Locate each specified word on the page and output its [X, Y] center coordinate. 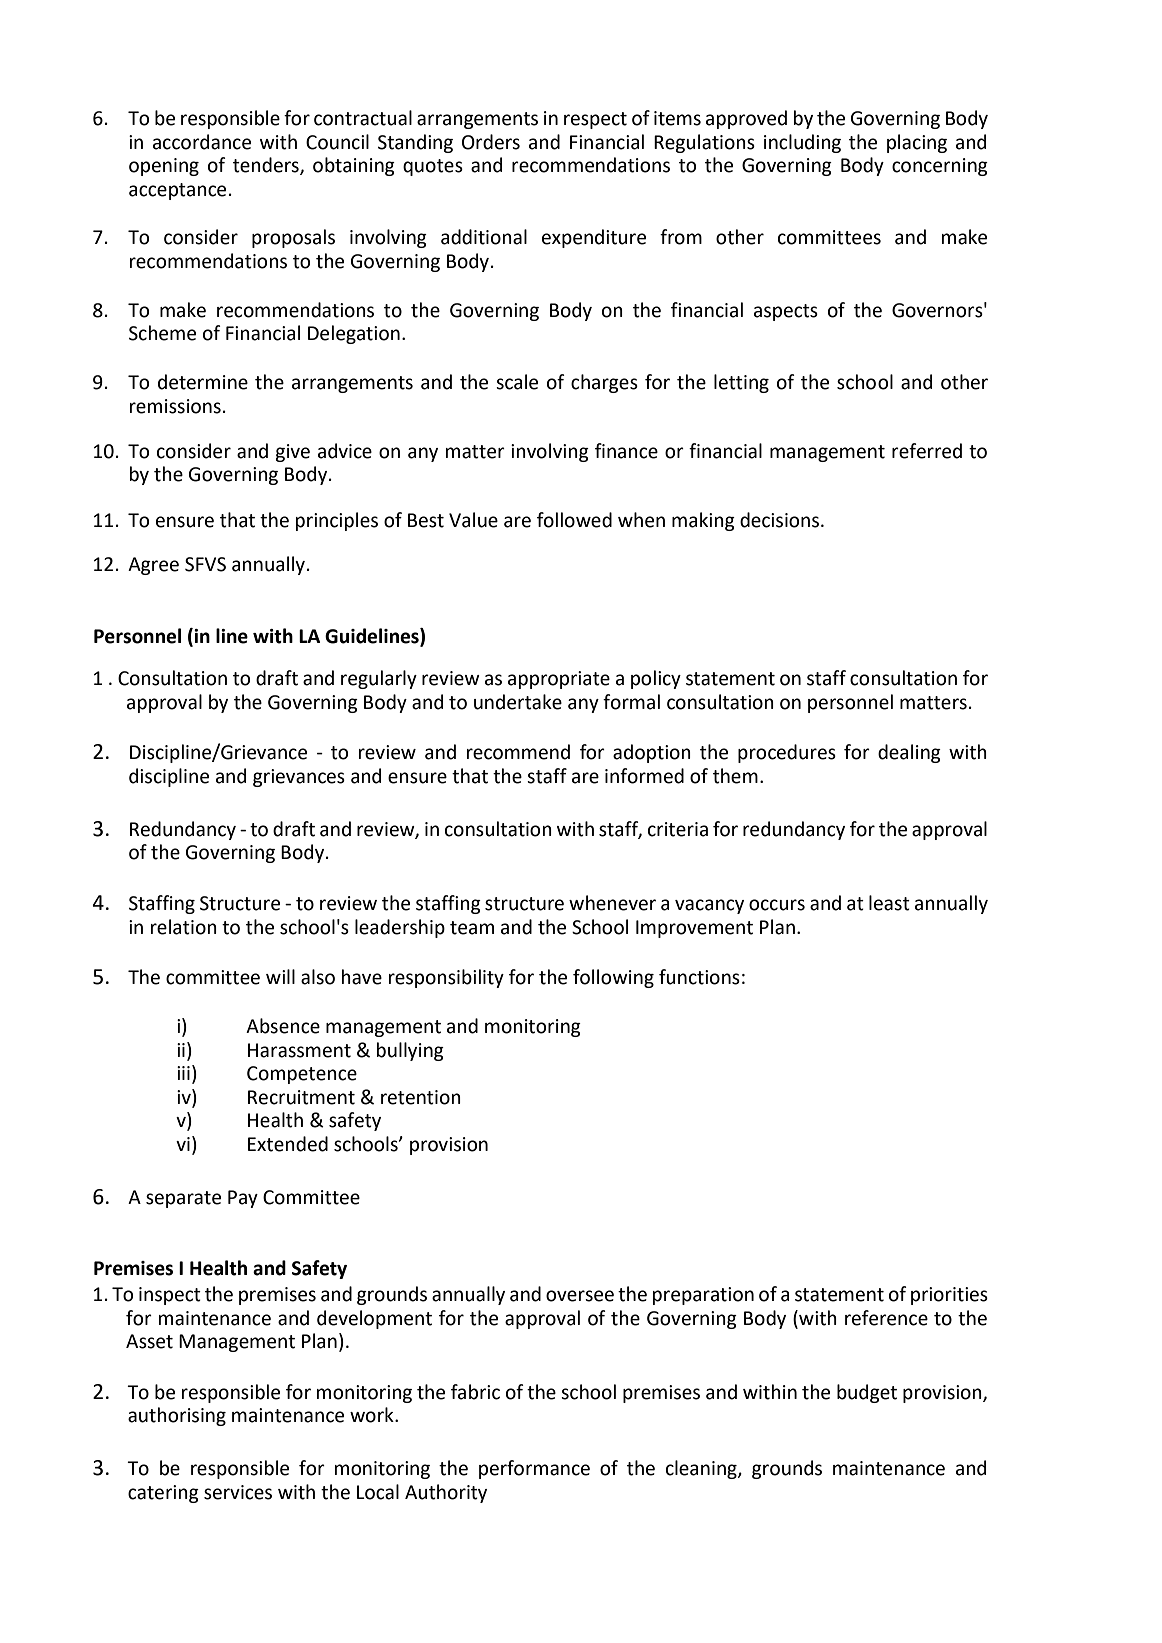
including [802, 143]
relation [184, 927]
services [238, 1492]
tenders [267, 166]
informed [644, 776]
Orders [491, 142]
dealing [909, 753]
